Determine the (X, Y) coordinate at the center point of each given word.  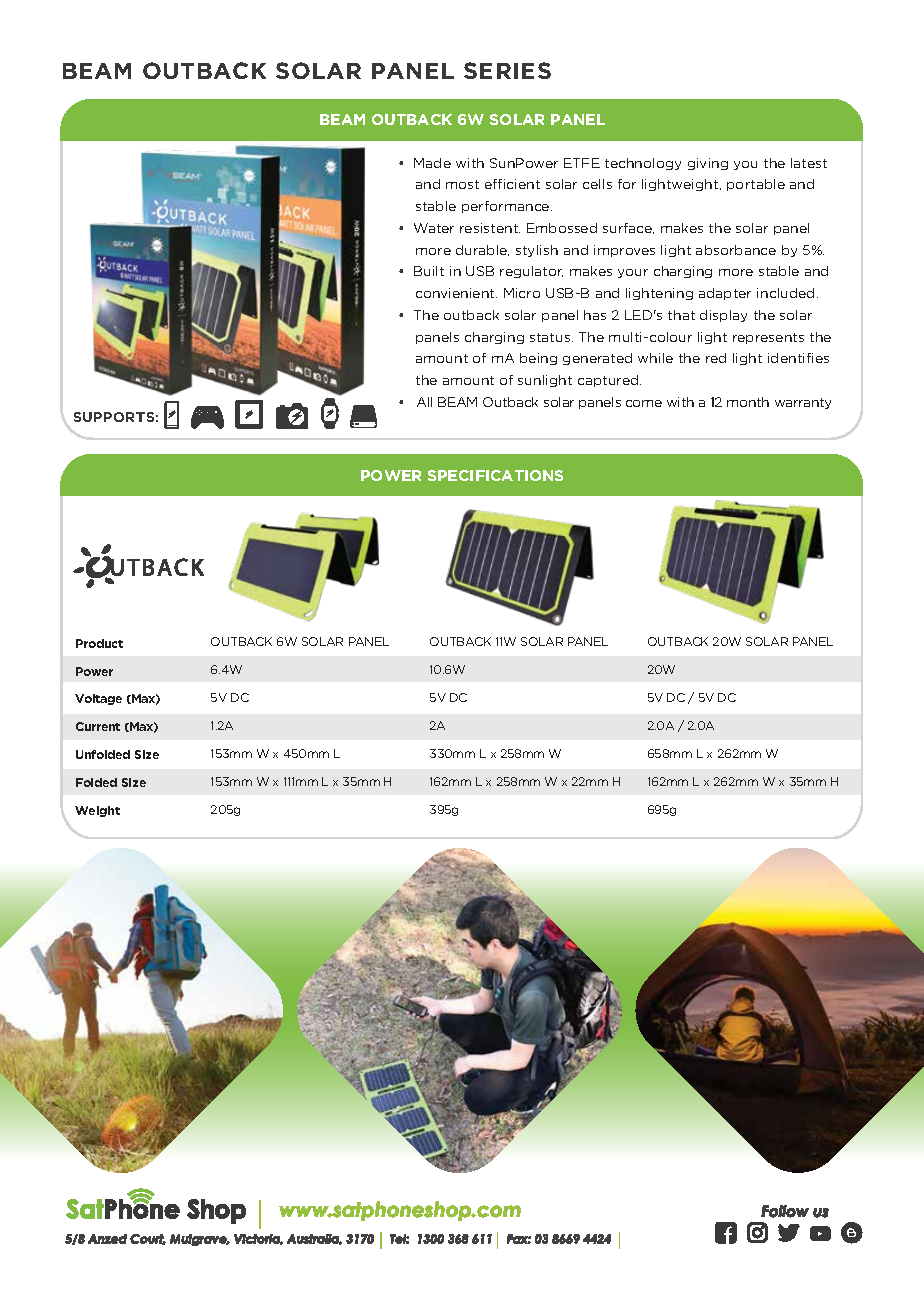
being (538, 359)
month (748, 402)
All (424, 402)
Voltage (98, 699)
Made (432, 163)
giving (708, 164)
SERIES (507, 70)
